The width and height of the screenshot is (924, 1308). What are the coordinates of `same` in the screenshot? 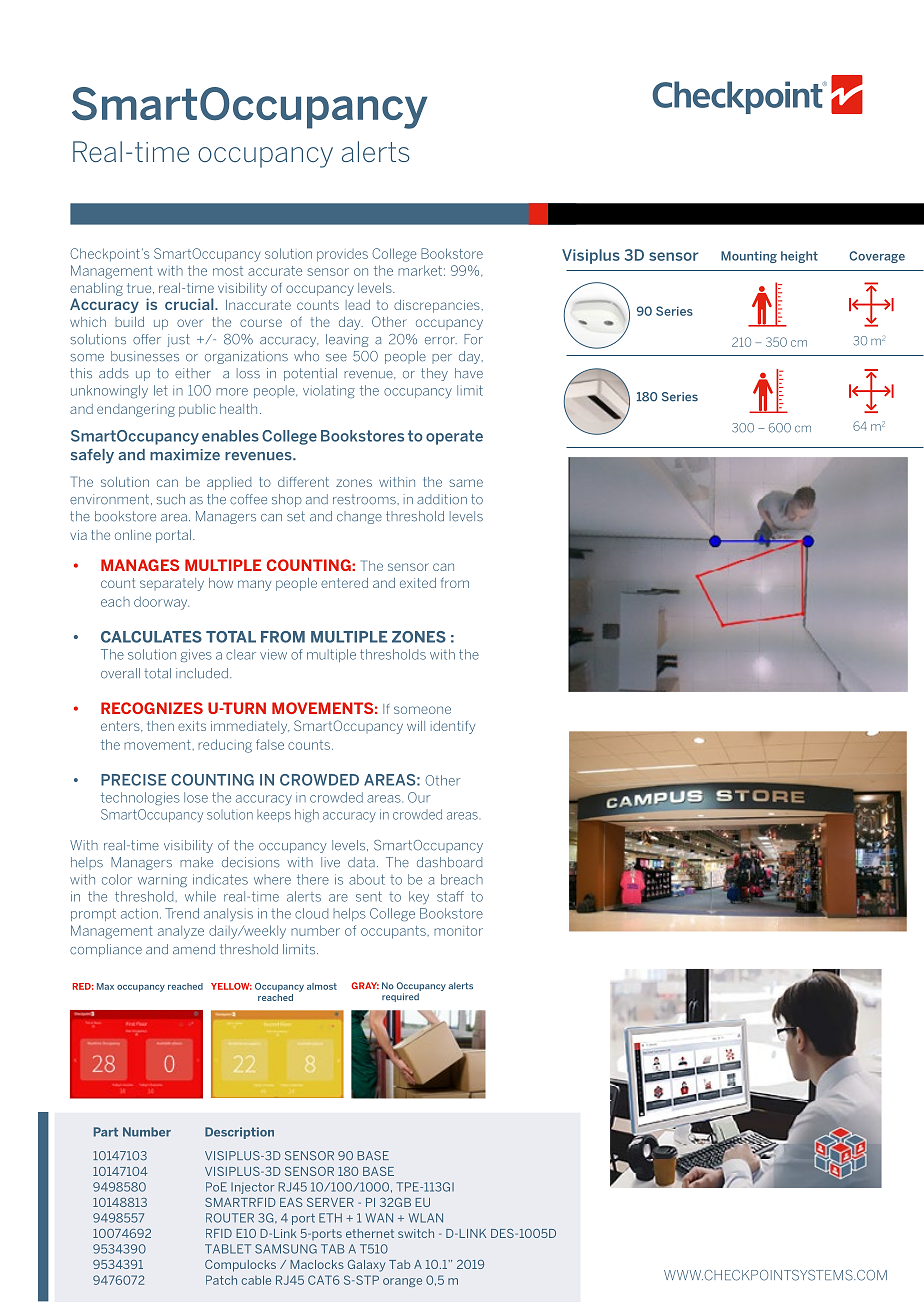 It's located at (466, 483).
